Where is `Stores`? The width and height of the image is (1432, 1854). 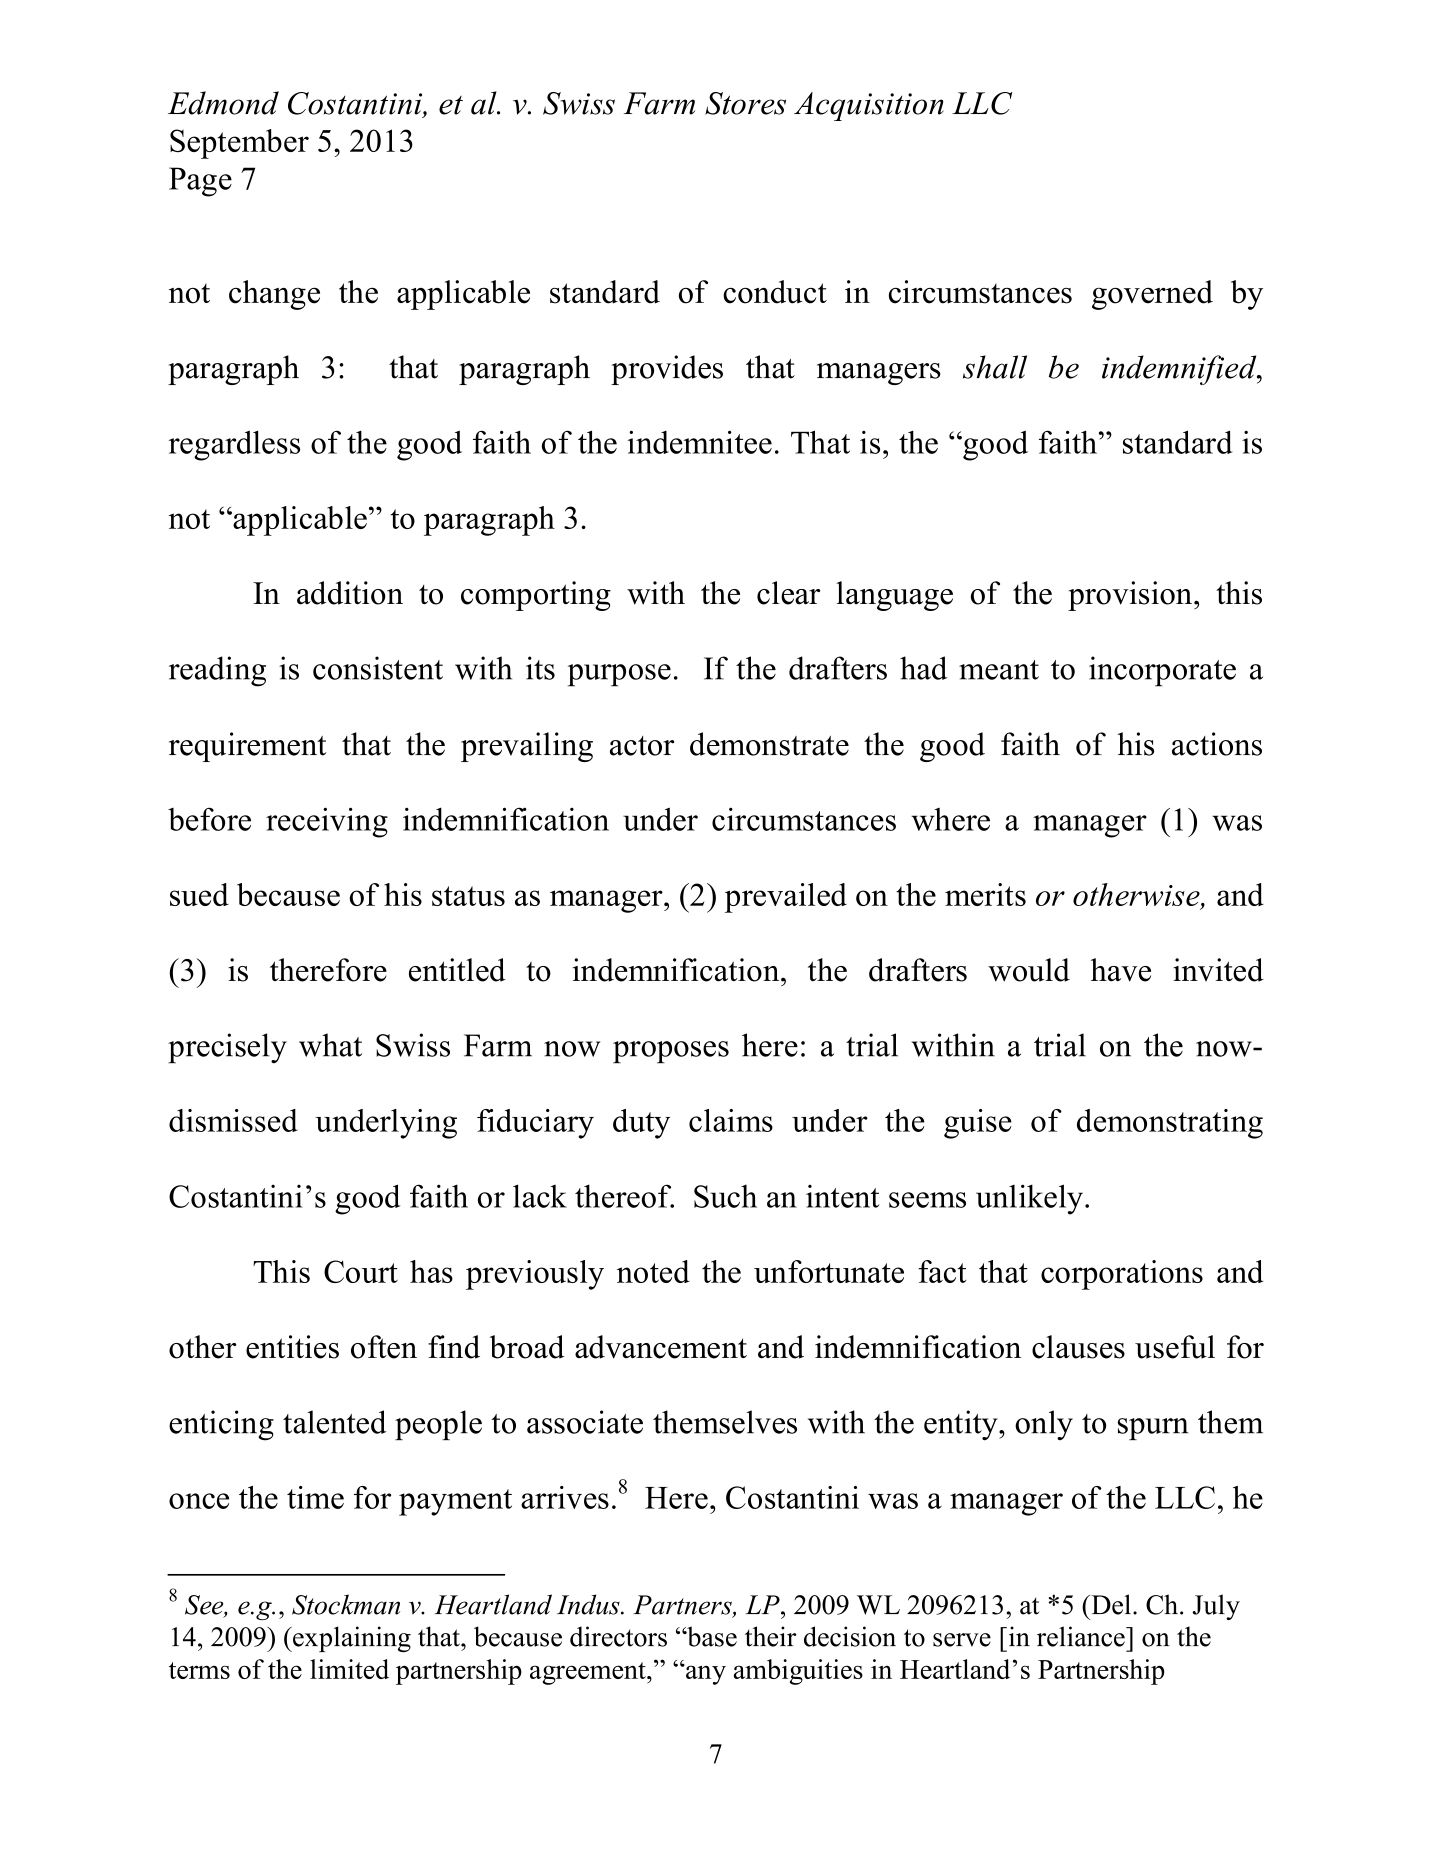 Stores is located at coordinates (745, 103).
